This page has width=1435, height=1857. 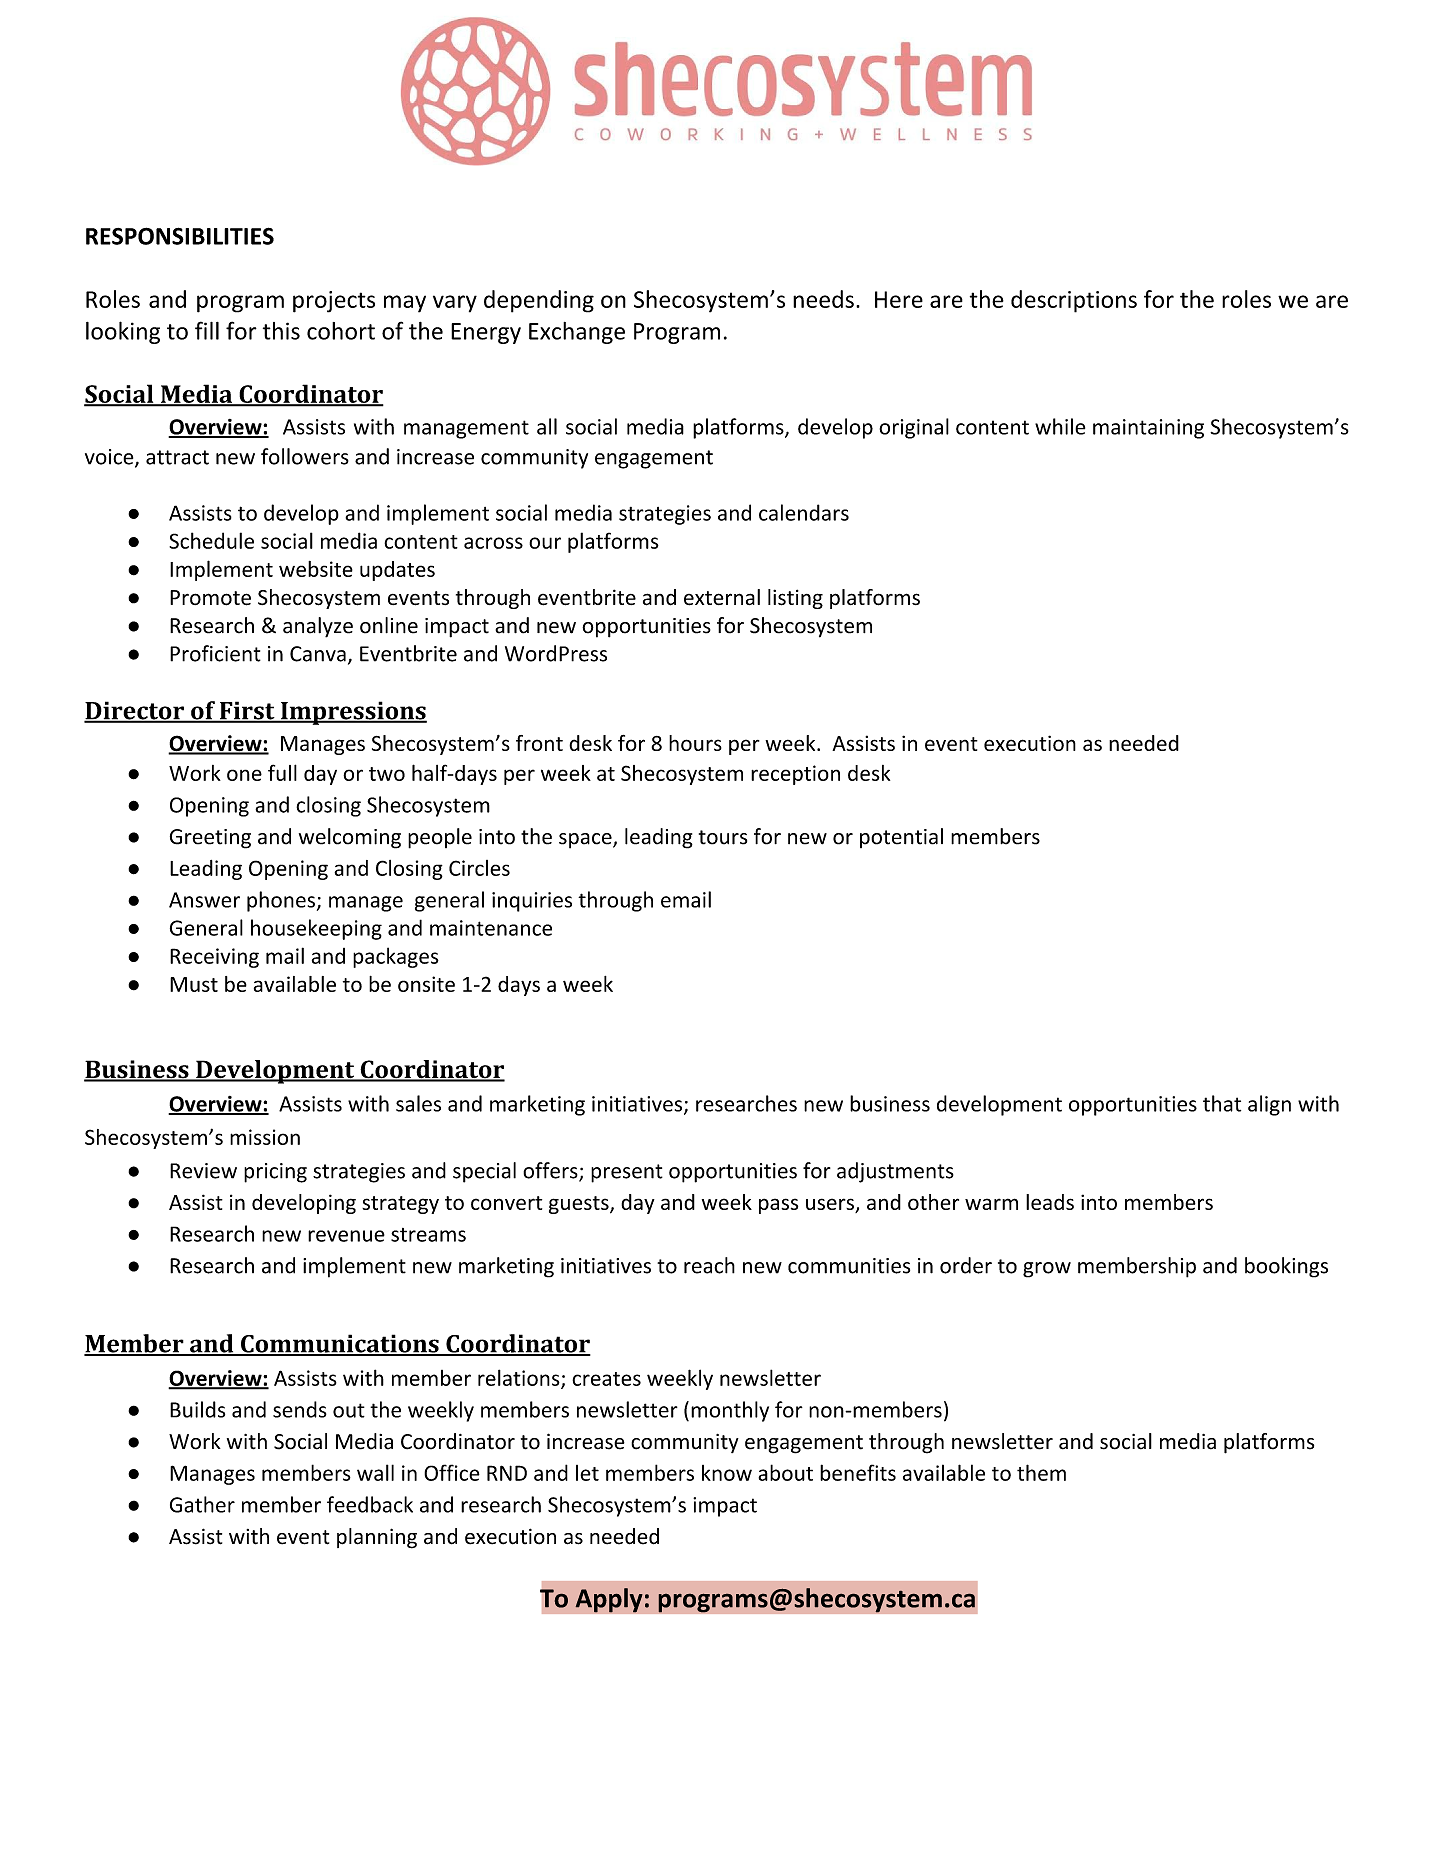 I want to click on needs, so click(x=823, y=299).
